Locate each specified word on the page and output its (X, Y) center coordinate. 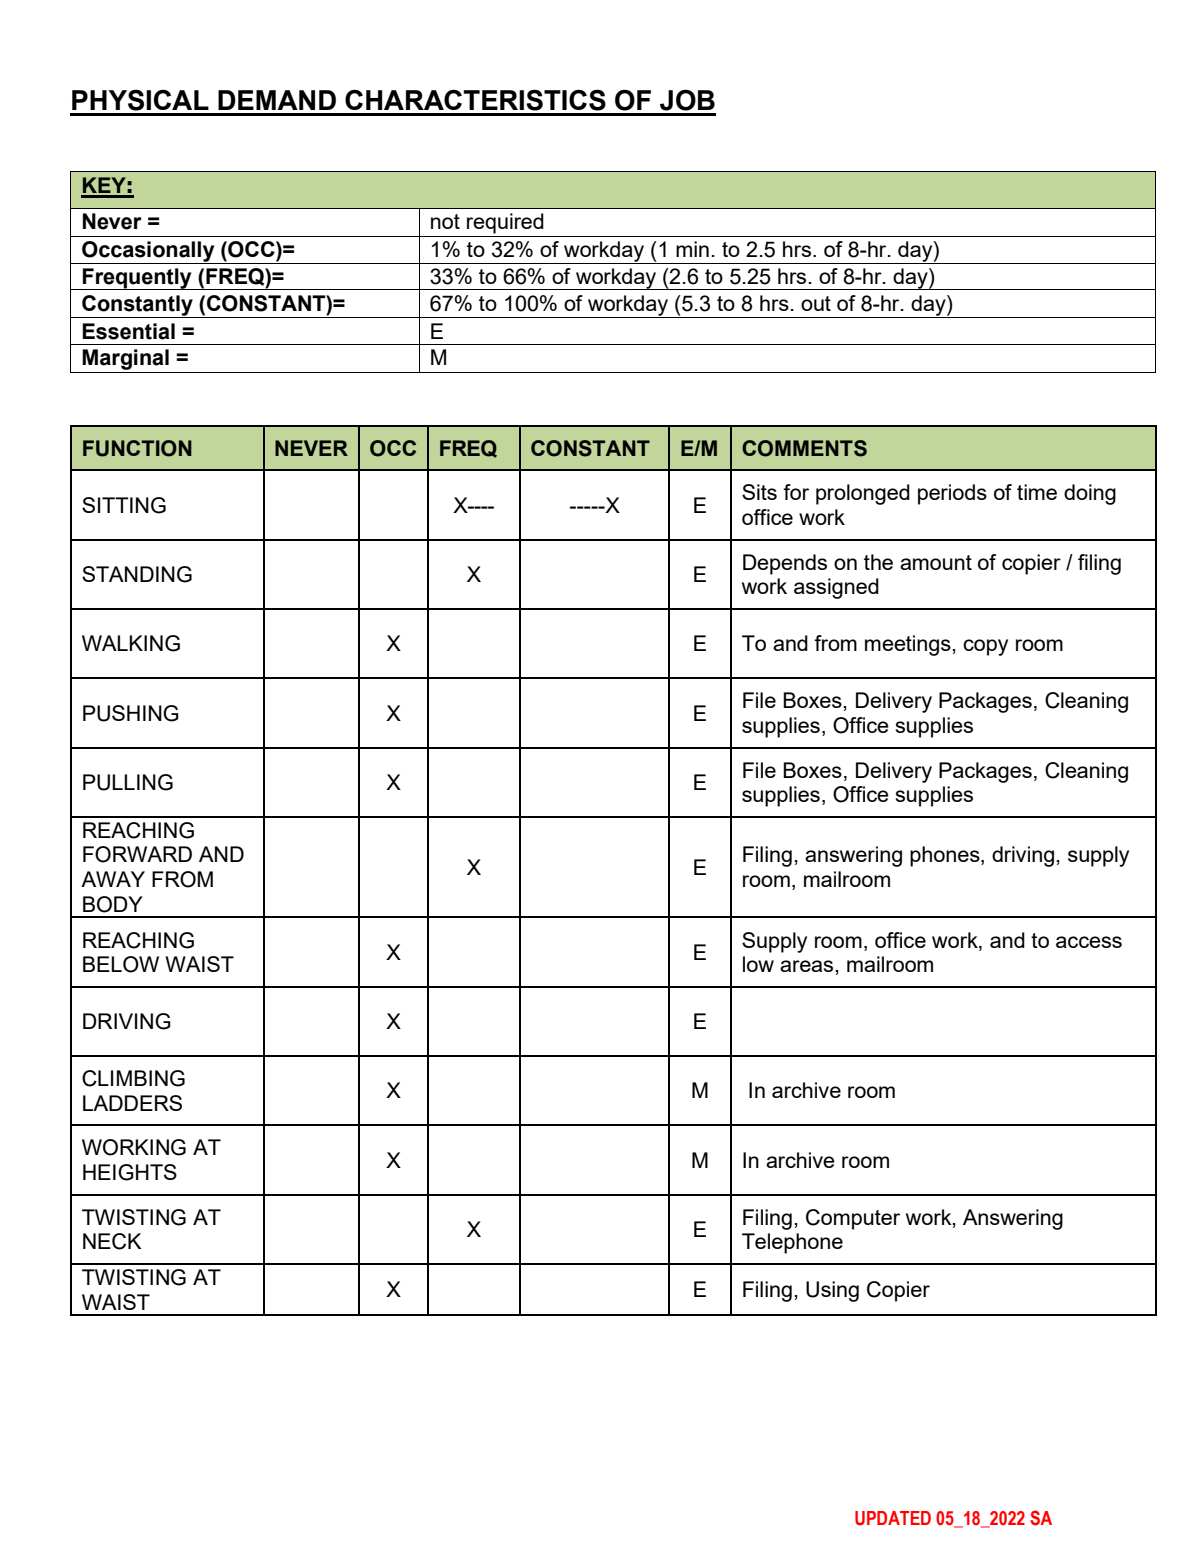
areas (808, 966)
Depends (785, 564)
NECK (112, 1241)
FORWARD (137, 854)
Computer (853, 1219)
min (692, 249)
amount (936, 562)
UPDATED (893, 1518)
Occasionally (148, 252)
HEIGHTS (130, 1172)
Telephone (792, 1243)
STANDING (137, 574)
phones (946, 856)
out (816, 303)
